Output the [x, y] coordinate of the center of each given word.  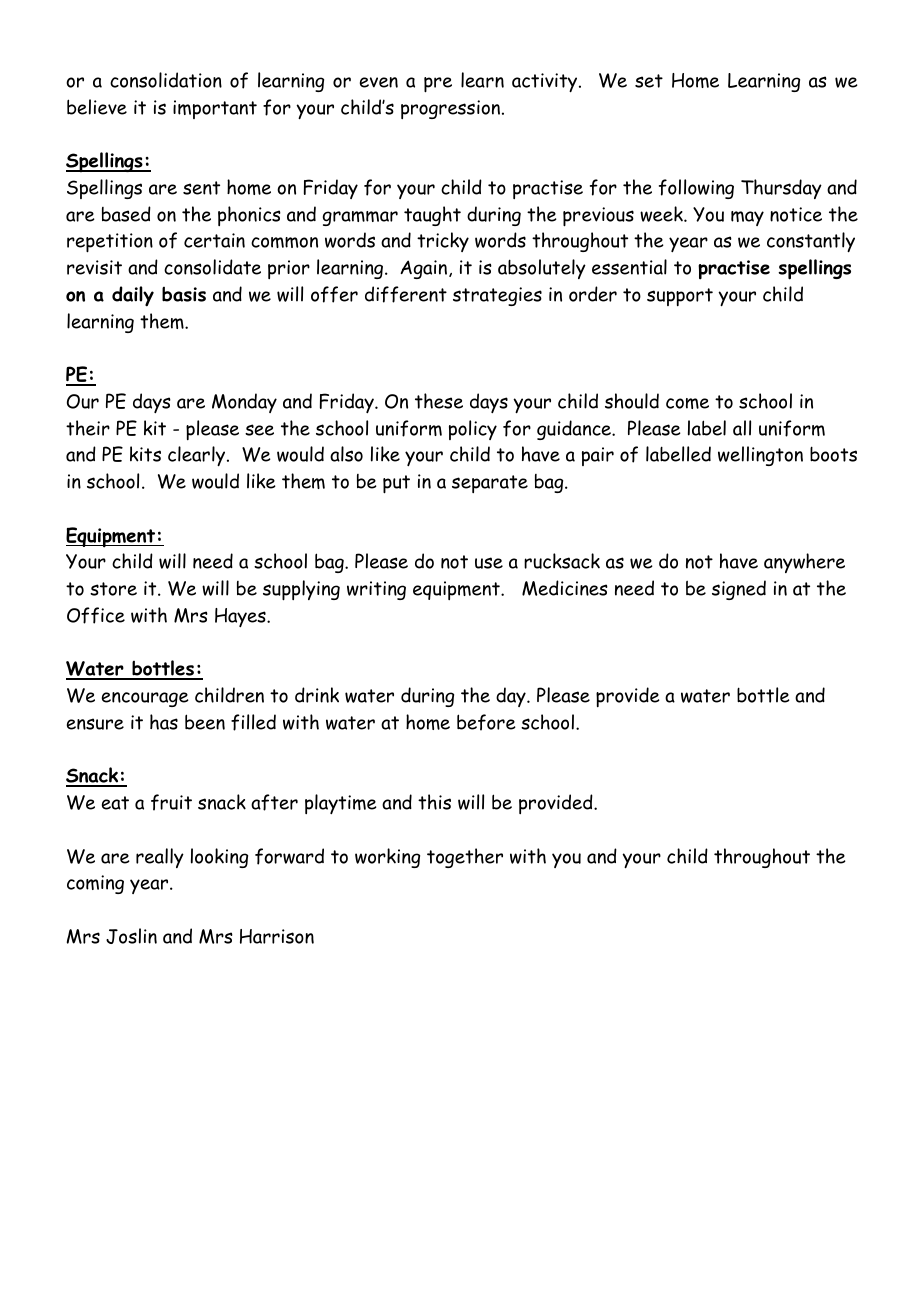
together [465, 858]
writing [376, 590]
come [687, 403]
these [439, 401]
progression [450, 109]
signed [739, 590]
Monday [244, 403]
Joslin [131, 936]
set [649, 81]
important [215, 109]
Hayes [241, 617]
